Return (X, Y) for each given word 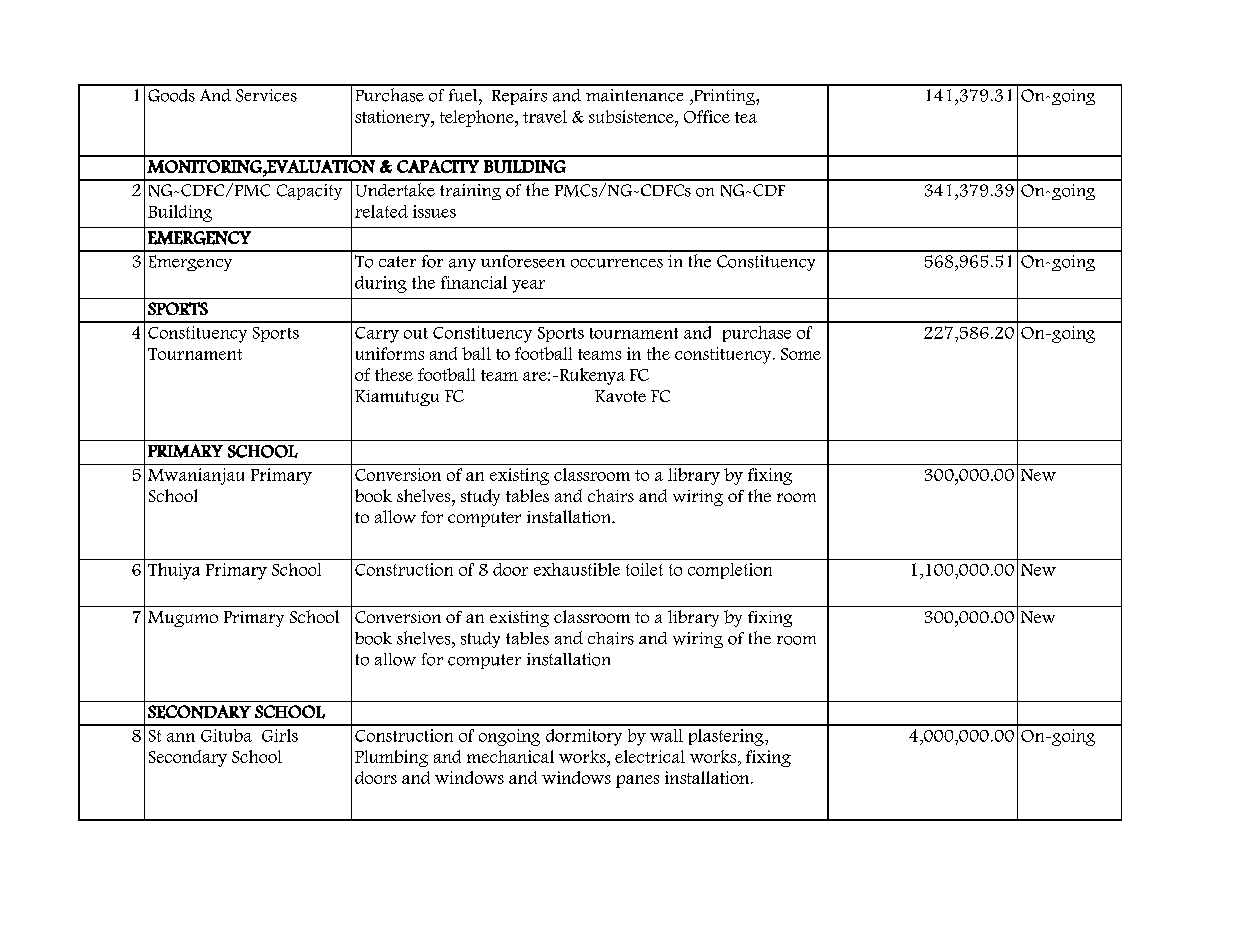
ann (181, 737)
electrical (650, 756)
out (416, 333)
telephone (478, 118)
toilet (644, 569)
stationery (394, 118)
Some (801, 354)
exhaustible (577, 569)
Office (707, 116)
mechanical (510, 756)
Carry (377, 335)
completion (730, 571)
